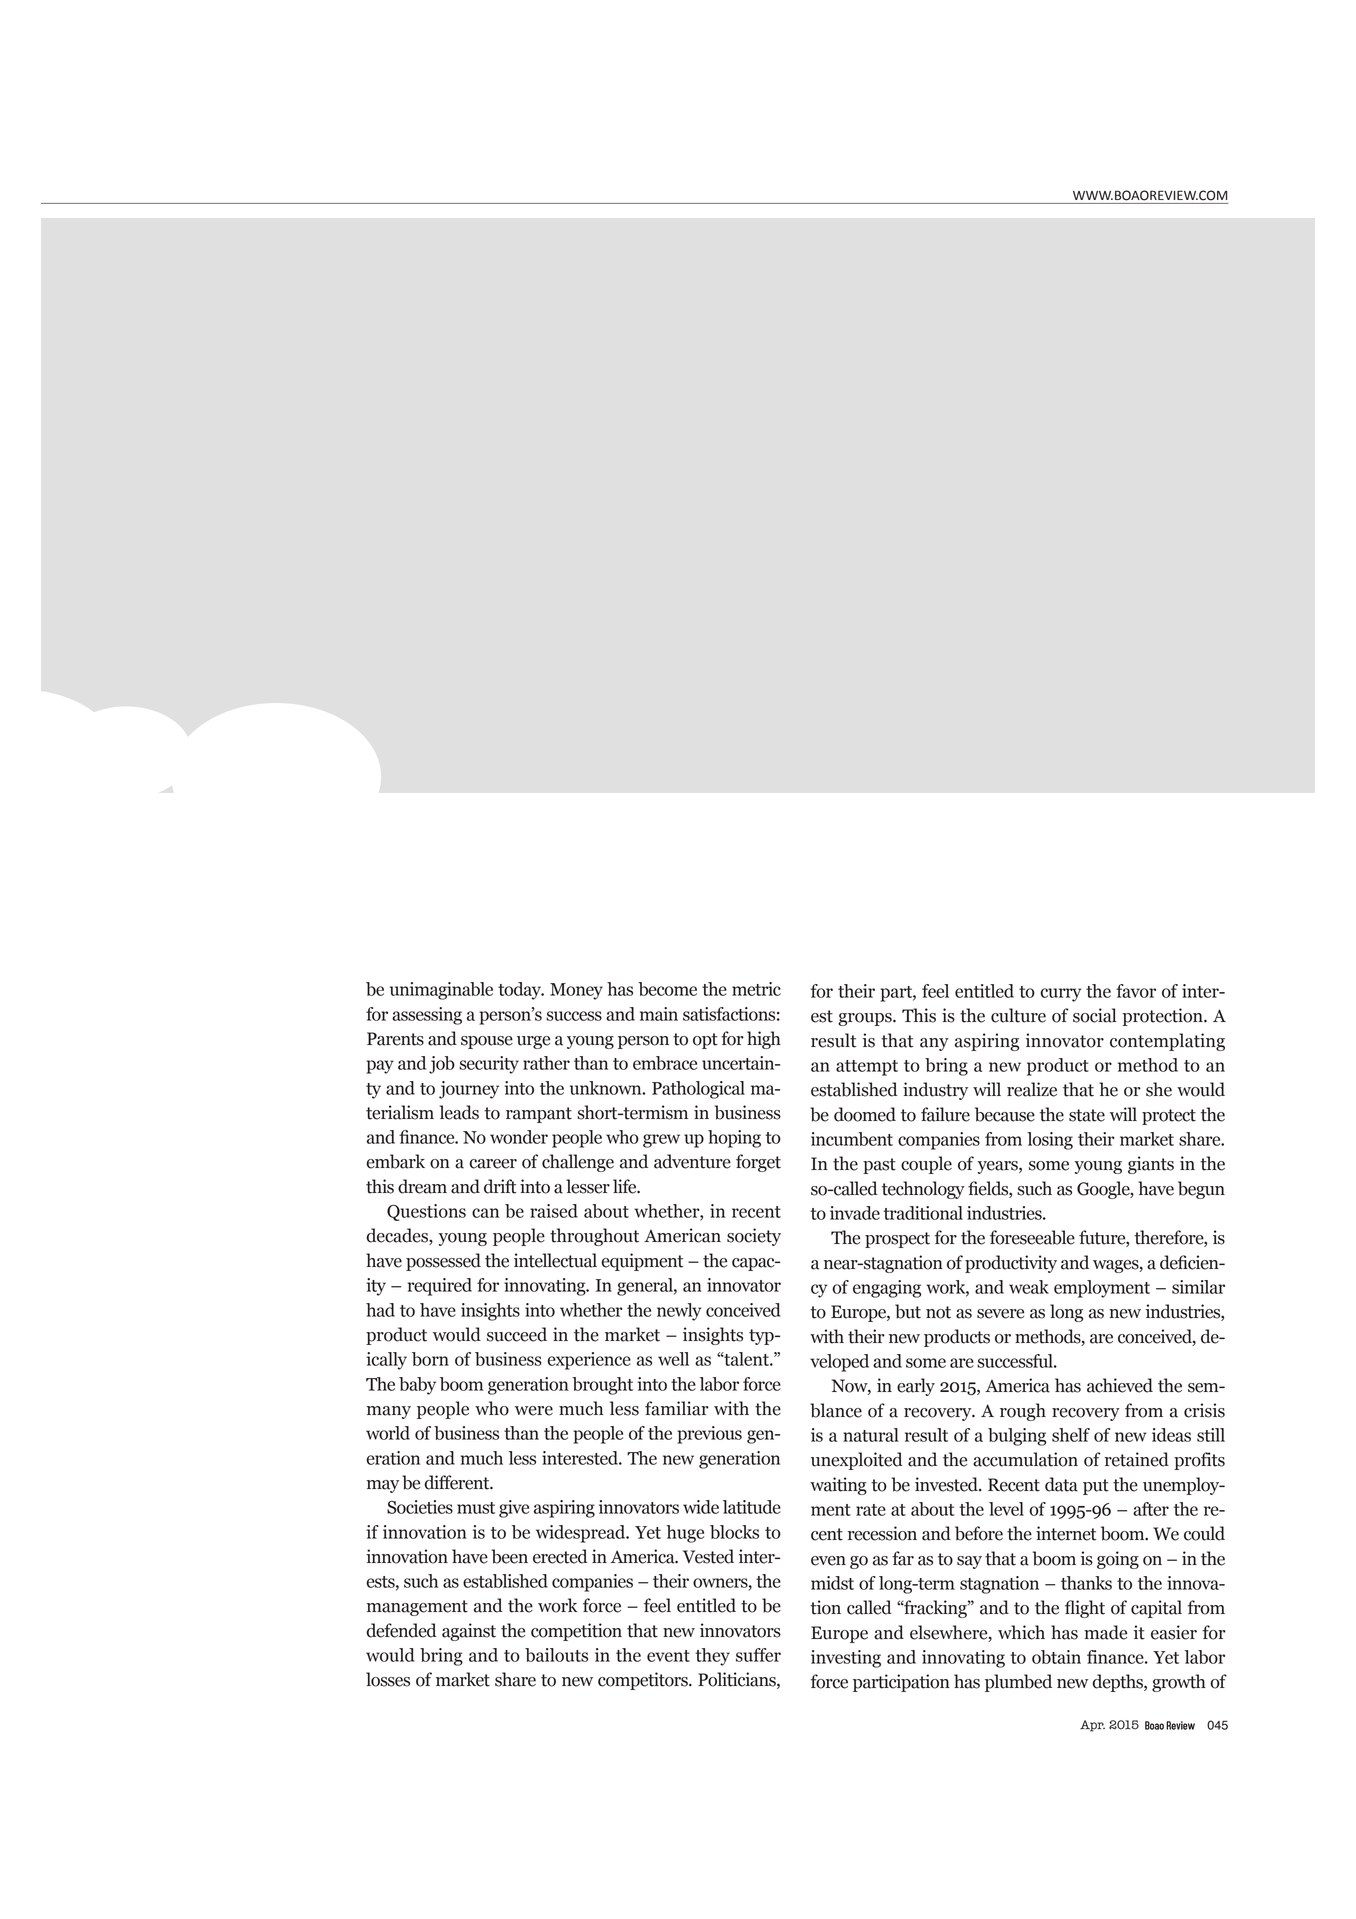 The image size is (1356, 1919). I want to click on social, so click(1094, 1015).
